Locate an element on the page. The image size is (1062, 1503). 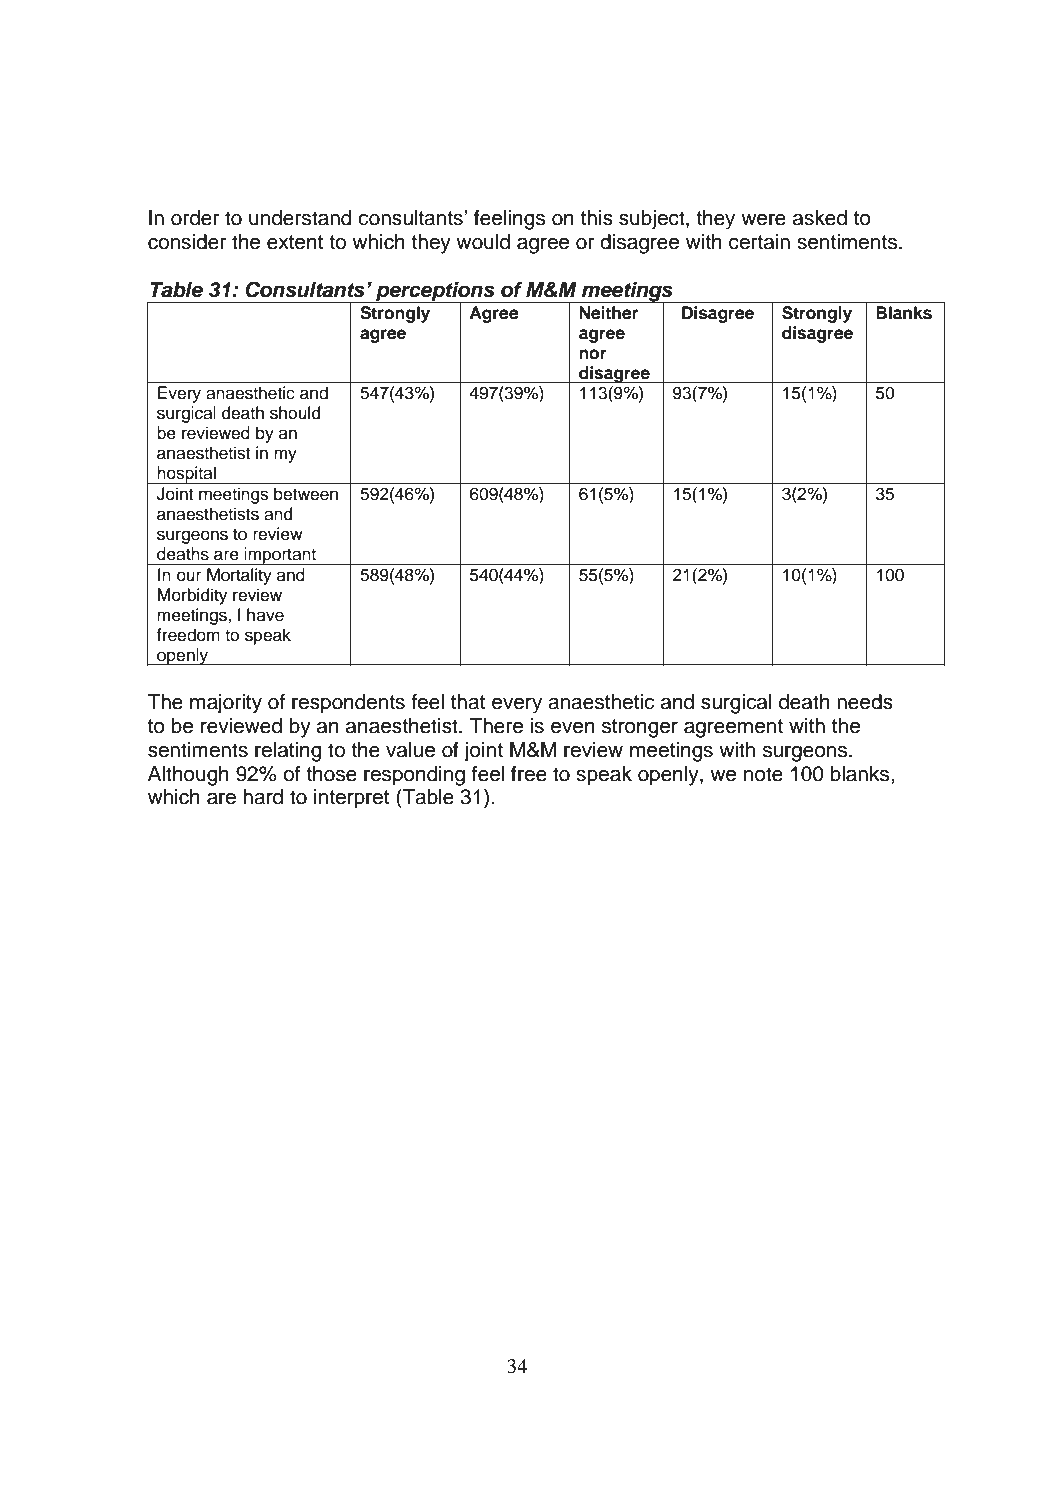
that is located at coordinates (468, 702).
